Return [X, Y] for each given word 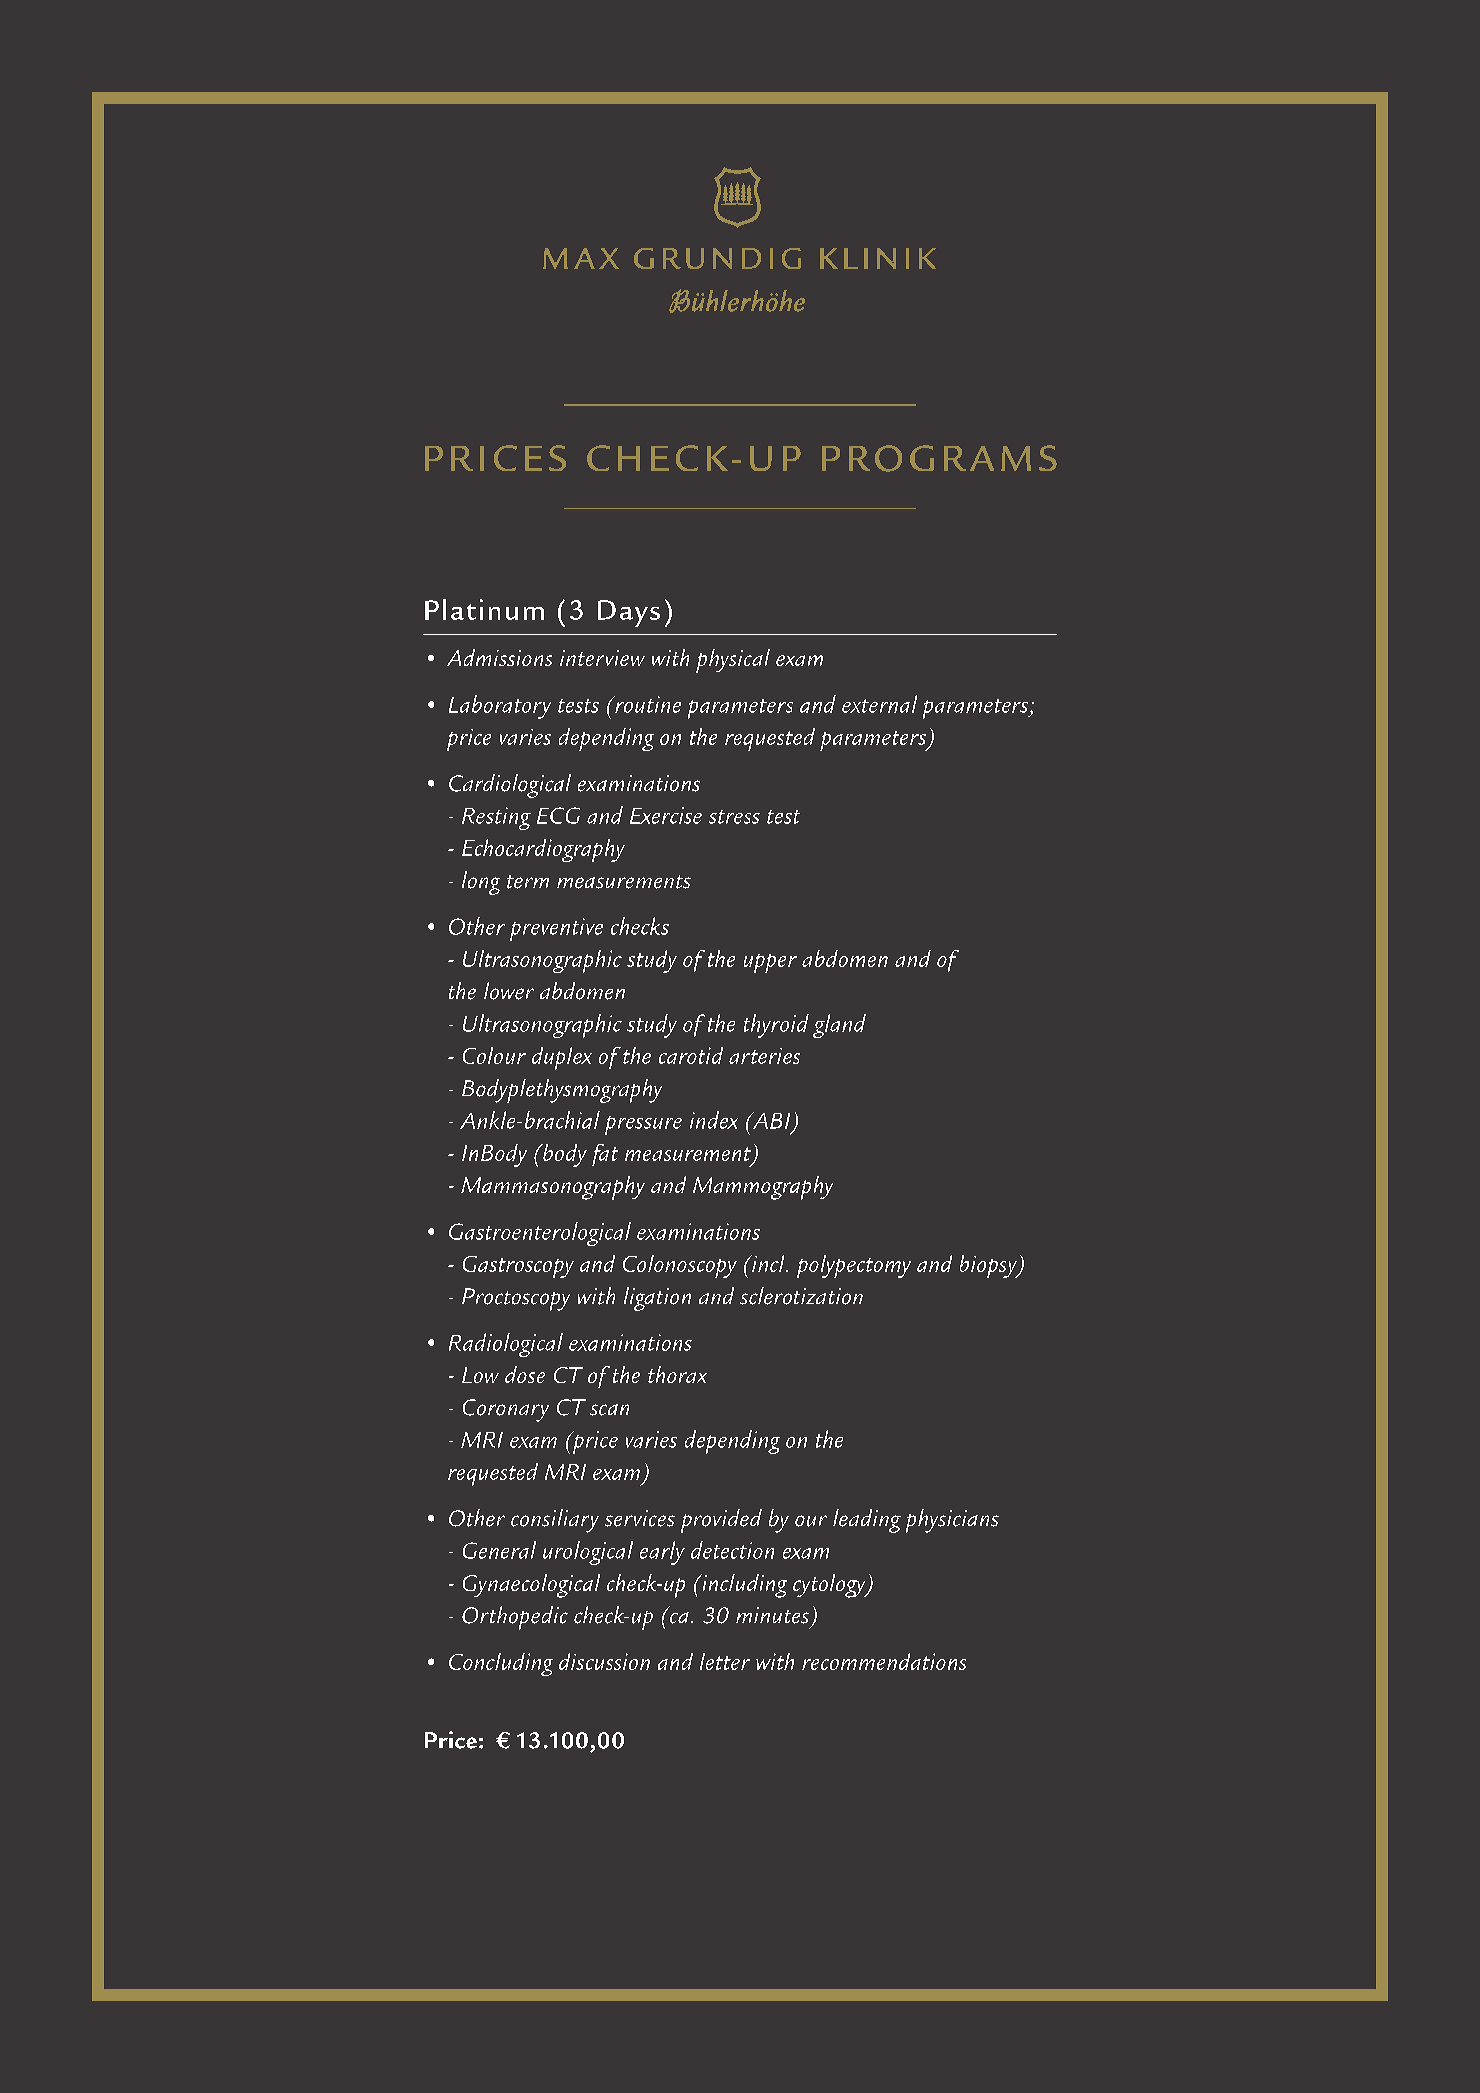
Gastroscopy [518, 1267]
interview [602, 658]
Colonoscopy [680, 1266]
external [879, 704]
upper [770, 963]
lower [509, 991]
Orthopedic [515, 1618]
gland [839, 1026]
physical [733, 661]
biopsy [989, 1266]
